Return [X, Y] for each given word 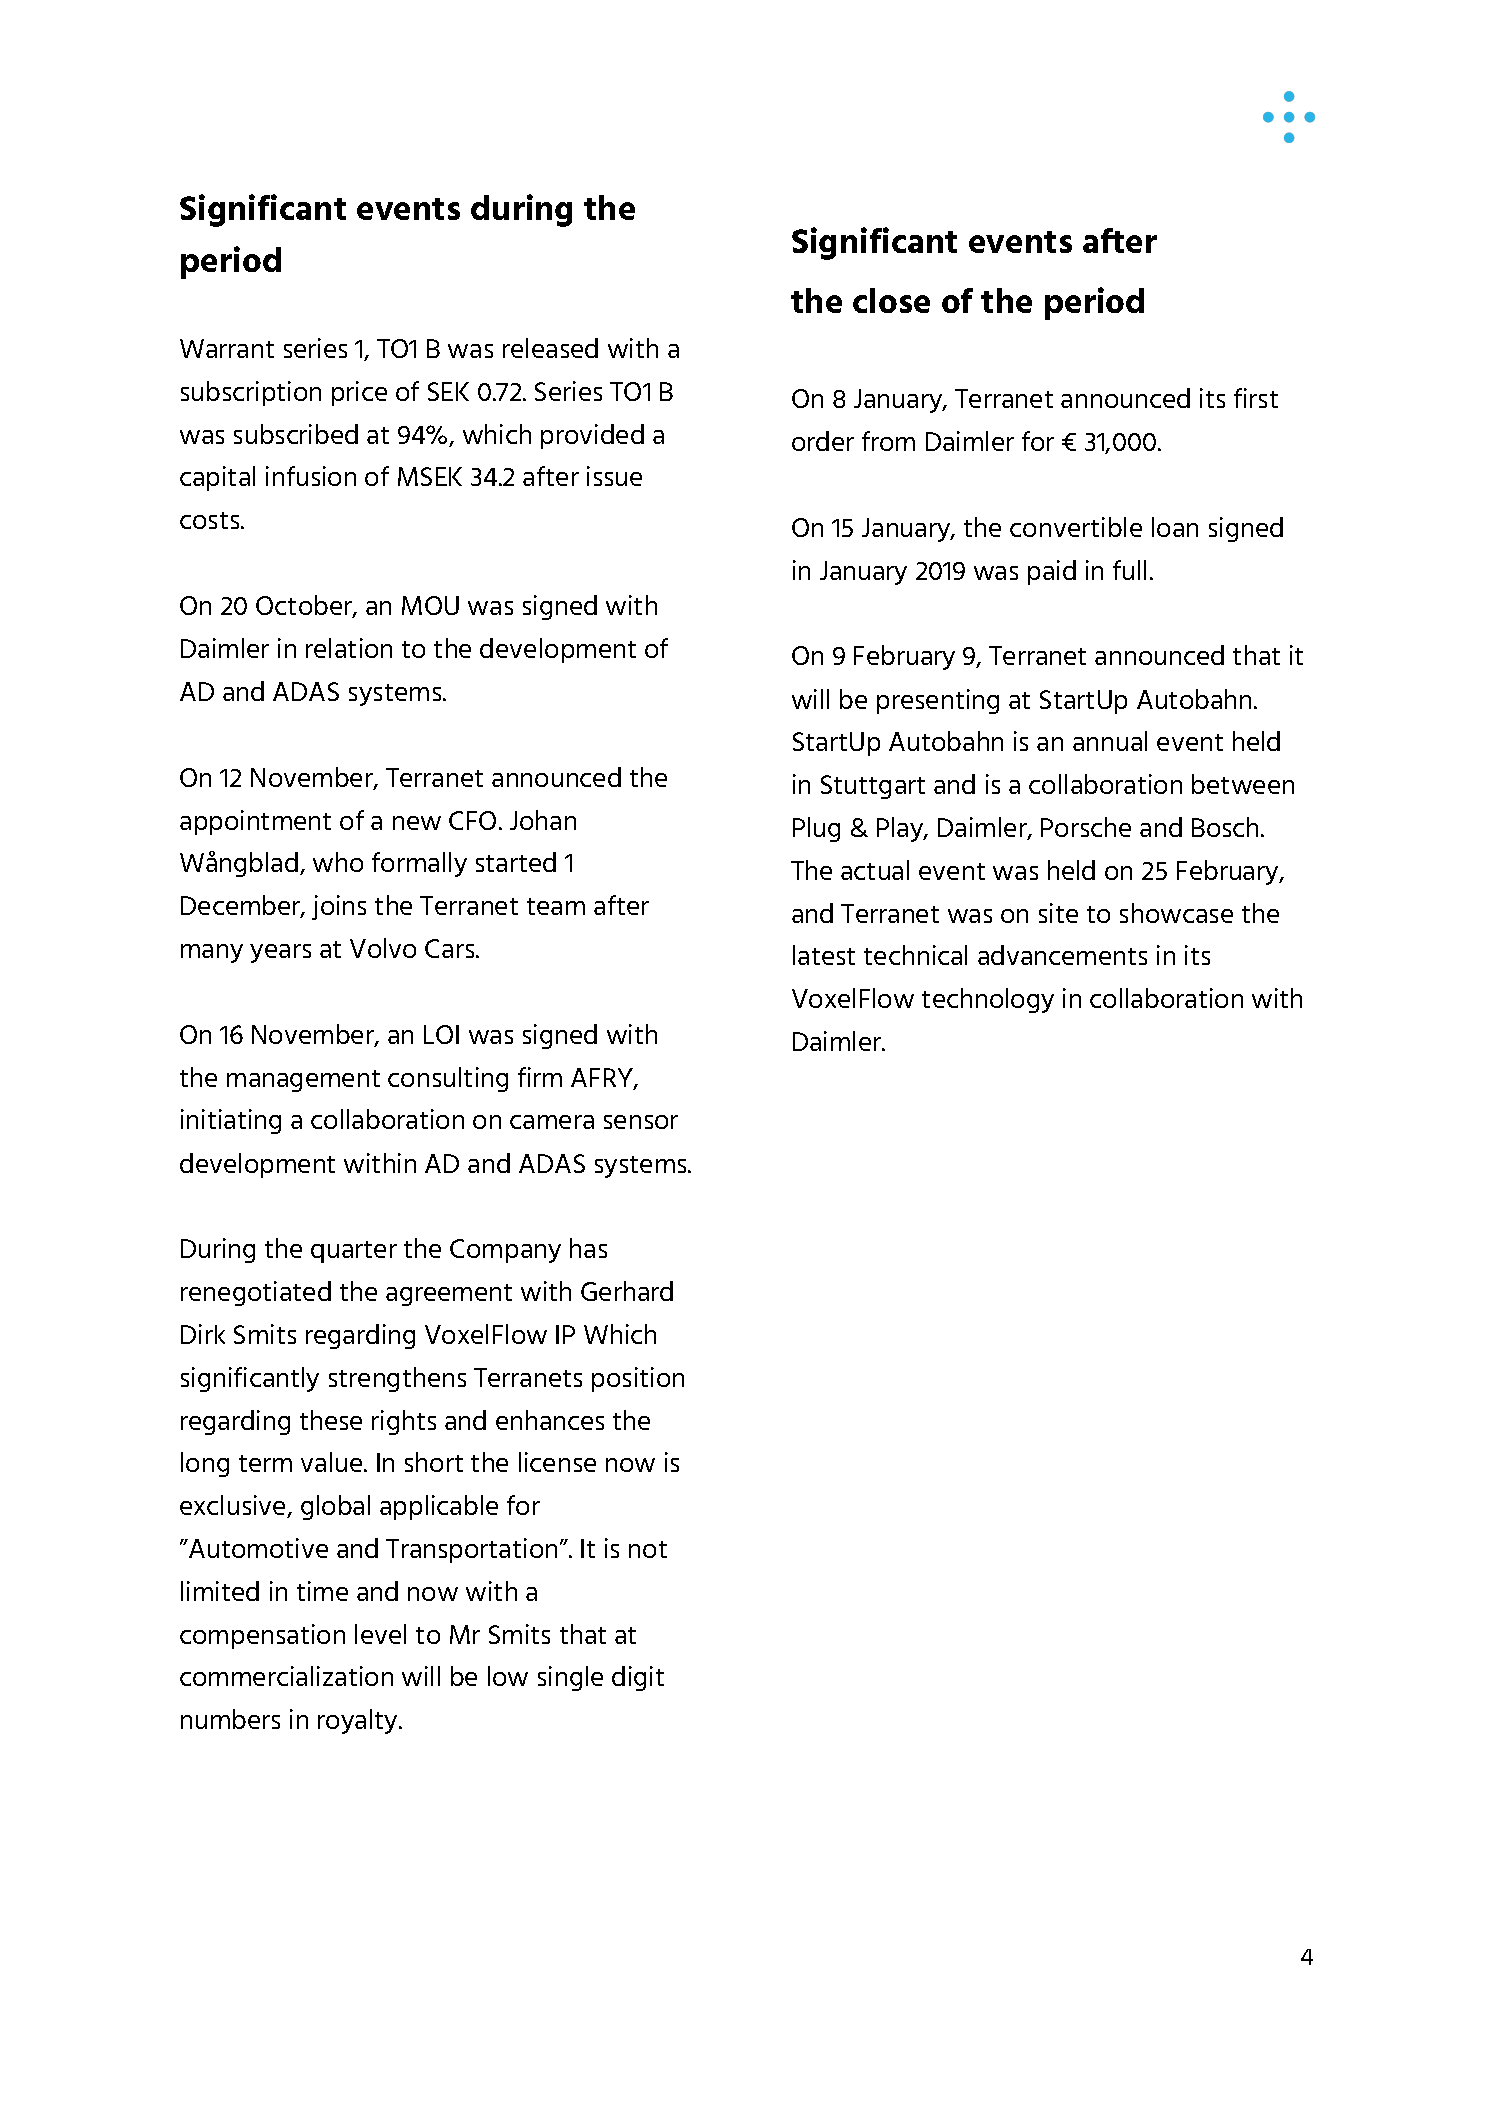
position [638, 1379]
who [338, 862]
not [648, 1549]
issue [614, 476]
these [331, 1420]
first [1256, 398]
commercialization [286, 1676]
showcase [1176, 913]
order [823, 441]
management [303, 1081]
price [359, 393]
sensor [641, 1122]
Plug [816, 829]
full [1129, 570]
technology [988, 1000]
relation [349, 648]
